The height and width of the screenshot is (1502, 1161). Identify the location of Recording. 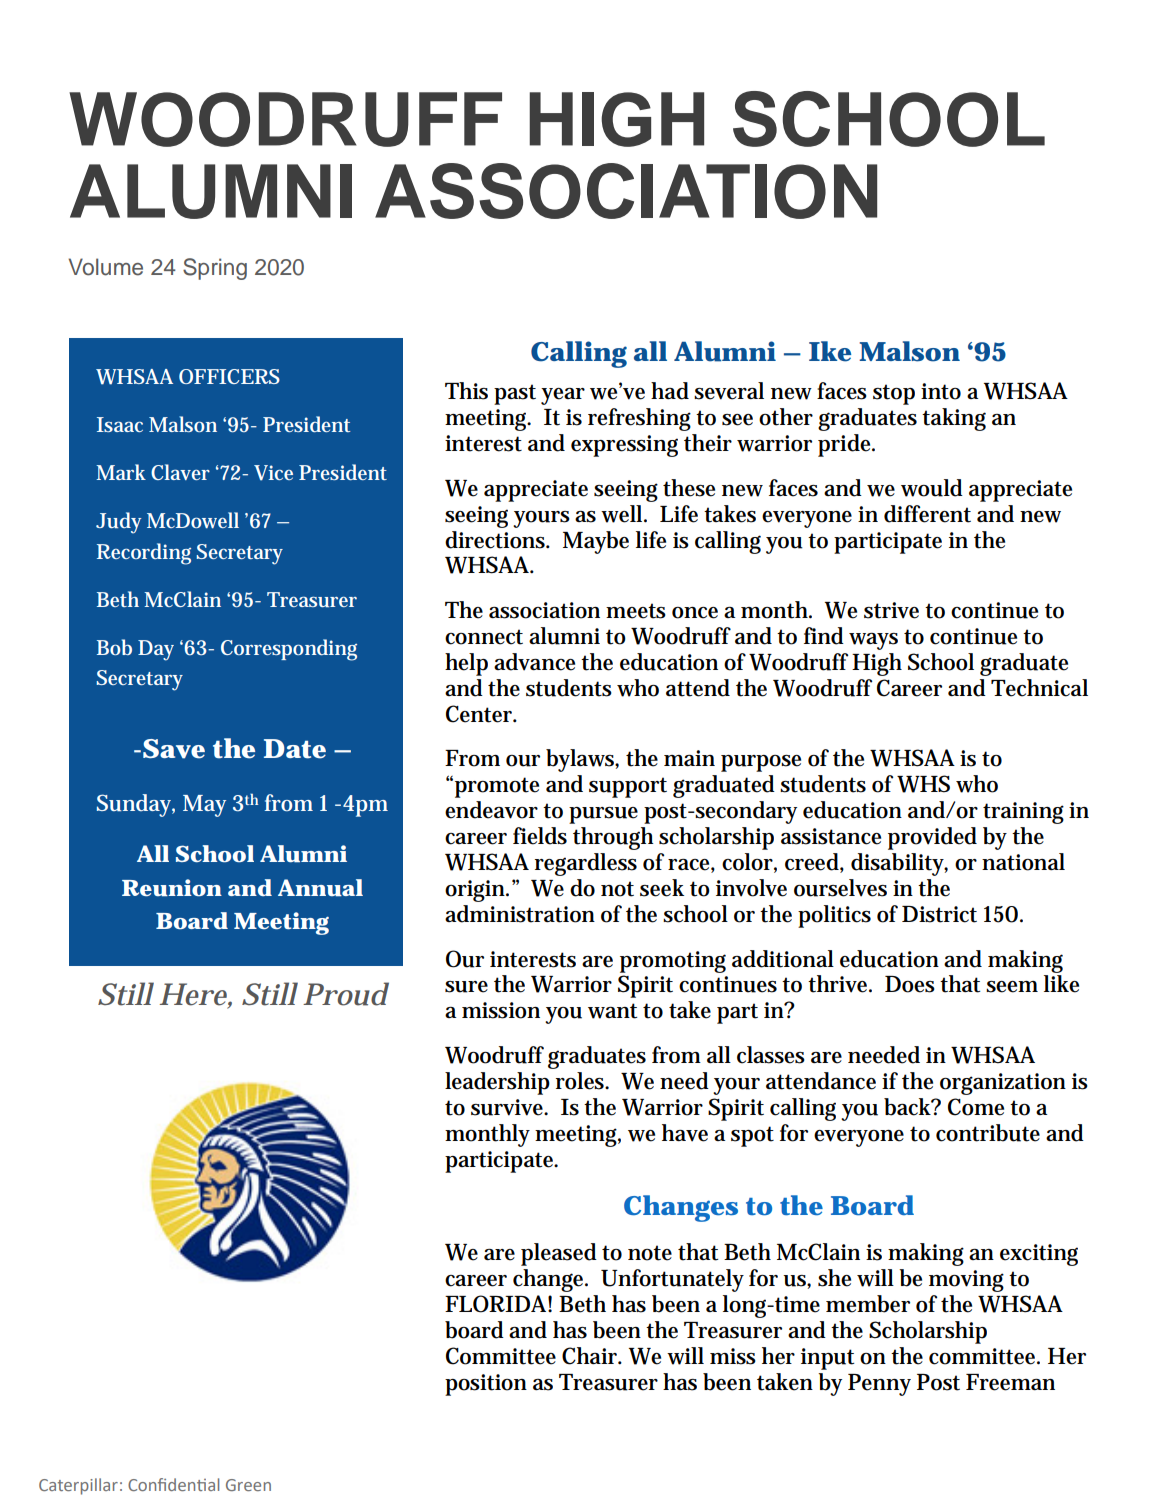
(144, 554).
